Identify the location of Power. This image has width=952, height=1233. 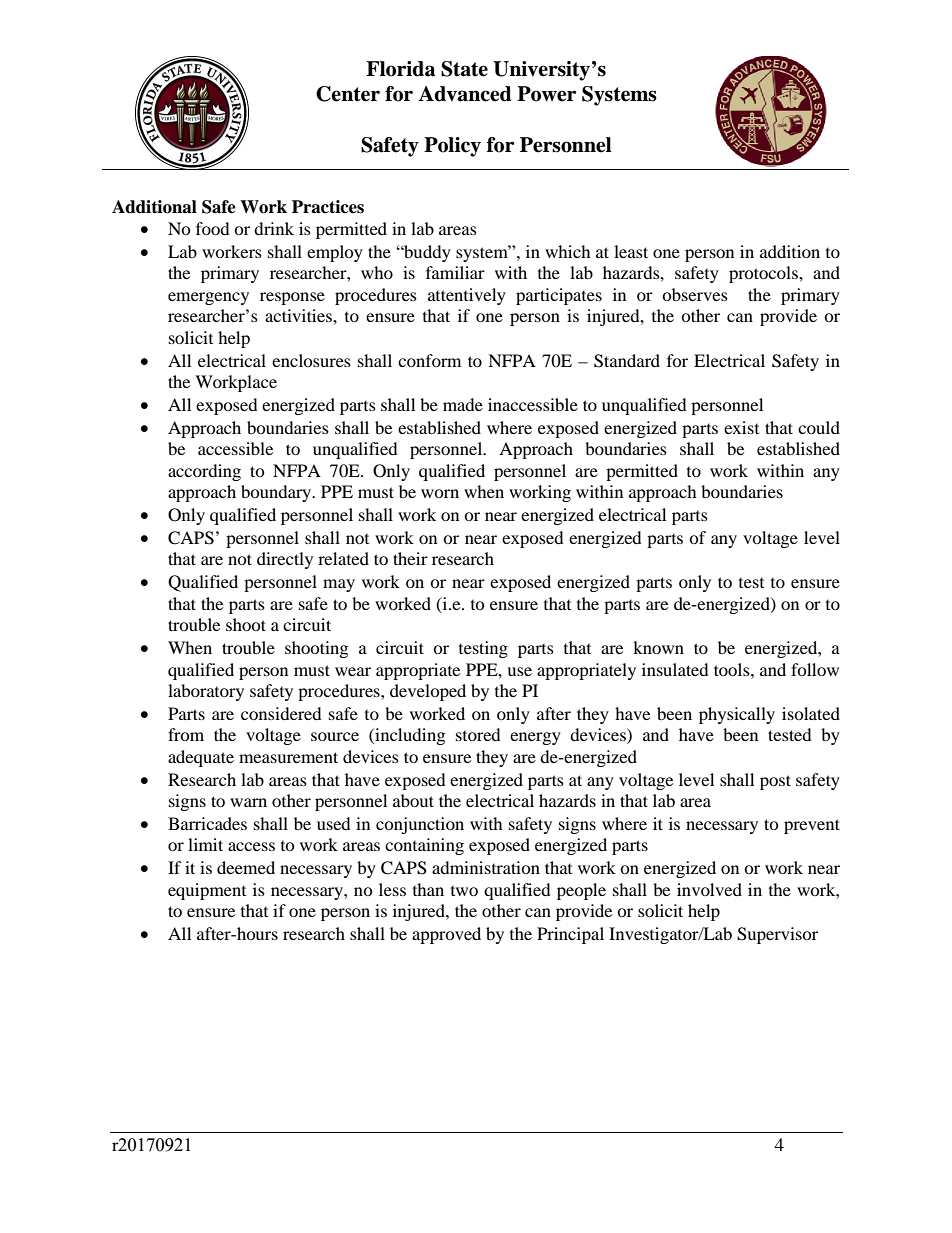
(546, 94).
